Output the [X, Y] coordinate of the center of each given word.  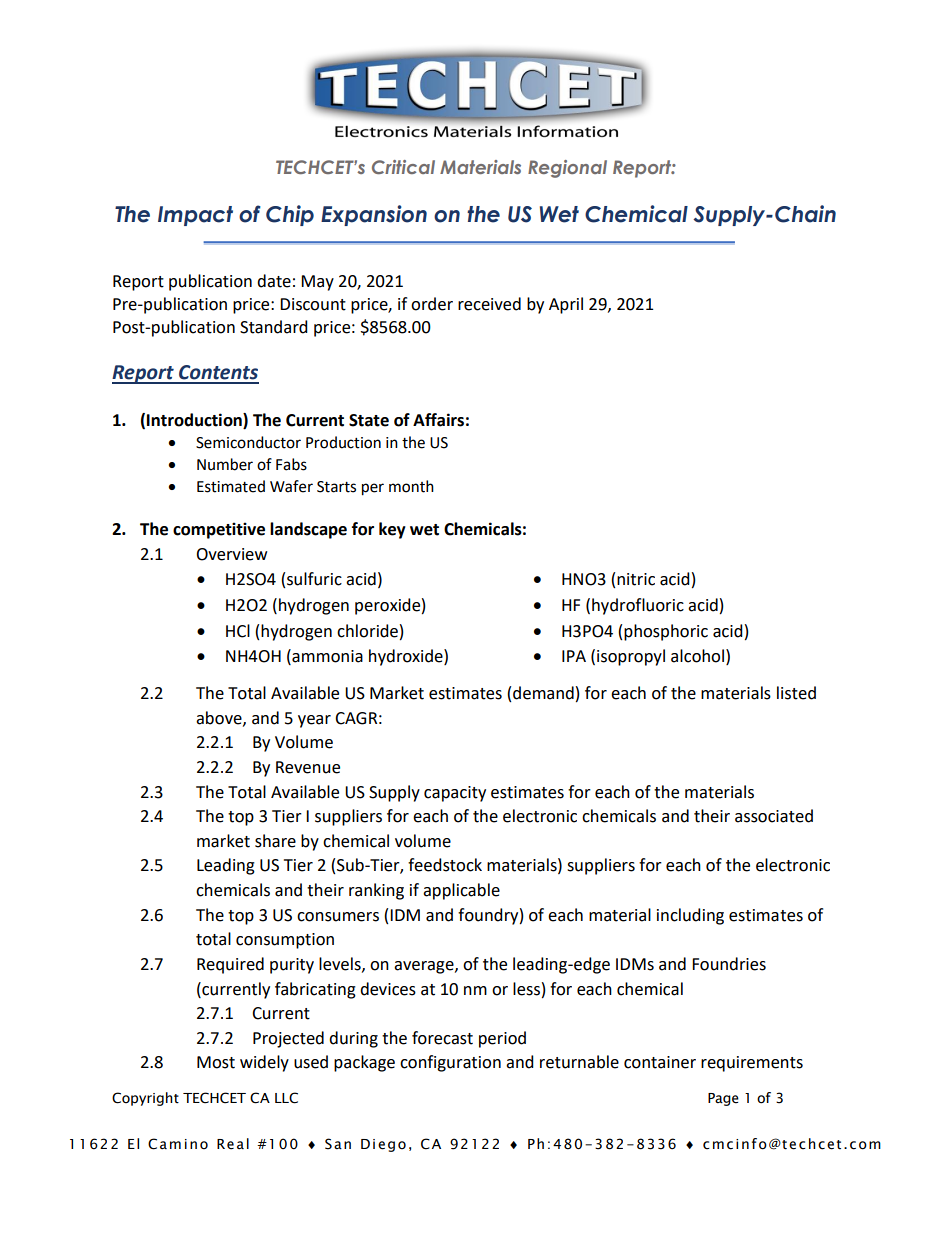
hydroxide [407, 657]
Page [723, 1099]
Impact [195, 216]
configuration [450, 1063]
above [220, 718]
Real [233, 1144]
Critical [403, 167]
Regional [567, 169]
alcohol [697, 656]
